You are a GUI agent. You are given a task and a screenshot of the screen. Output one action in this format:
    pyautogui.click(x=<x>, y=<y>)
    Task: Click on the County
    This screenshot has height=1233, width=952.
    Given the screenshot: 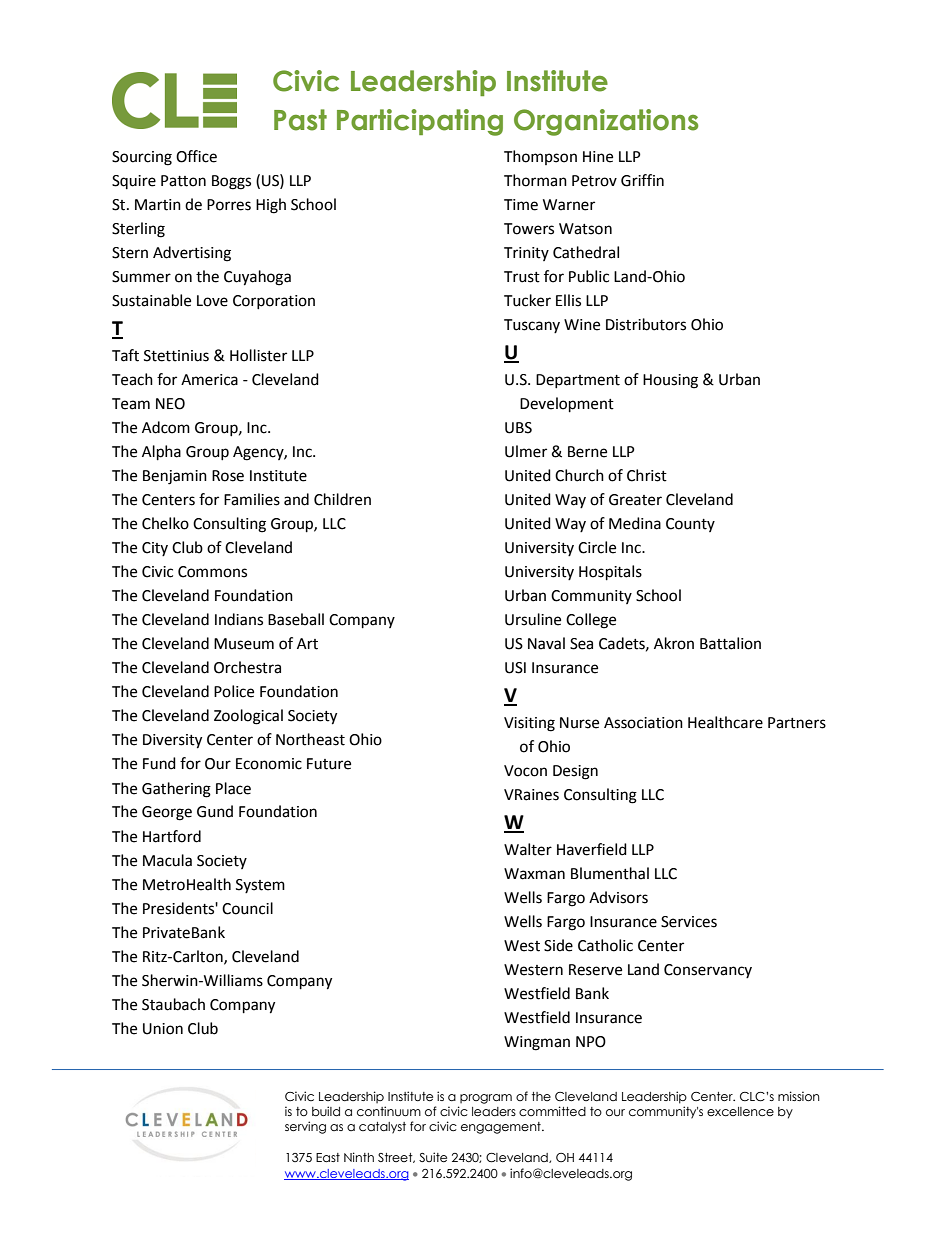 What is the action you would take?
    pyautogui.click(x=690, y=525)
